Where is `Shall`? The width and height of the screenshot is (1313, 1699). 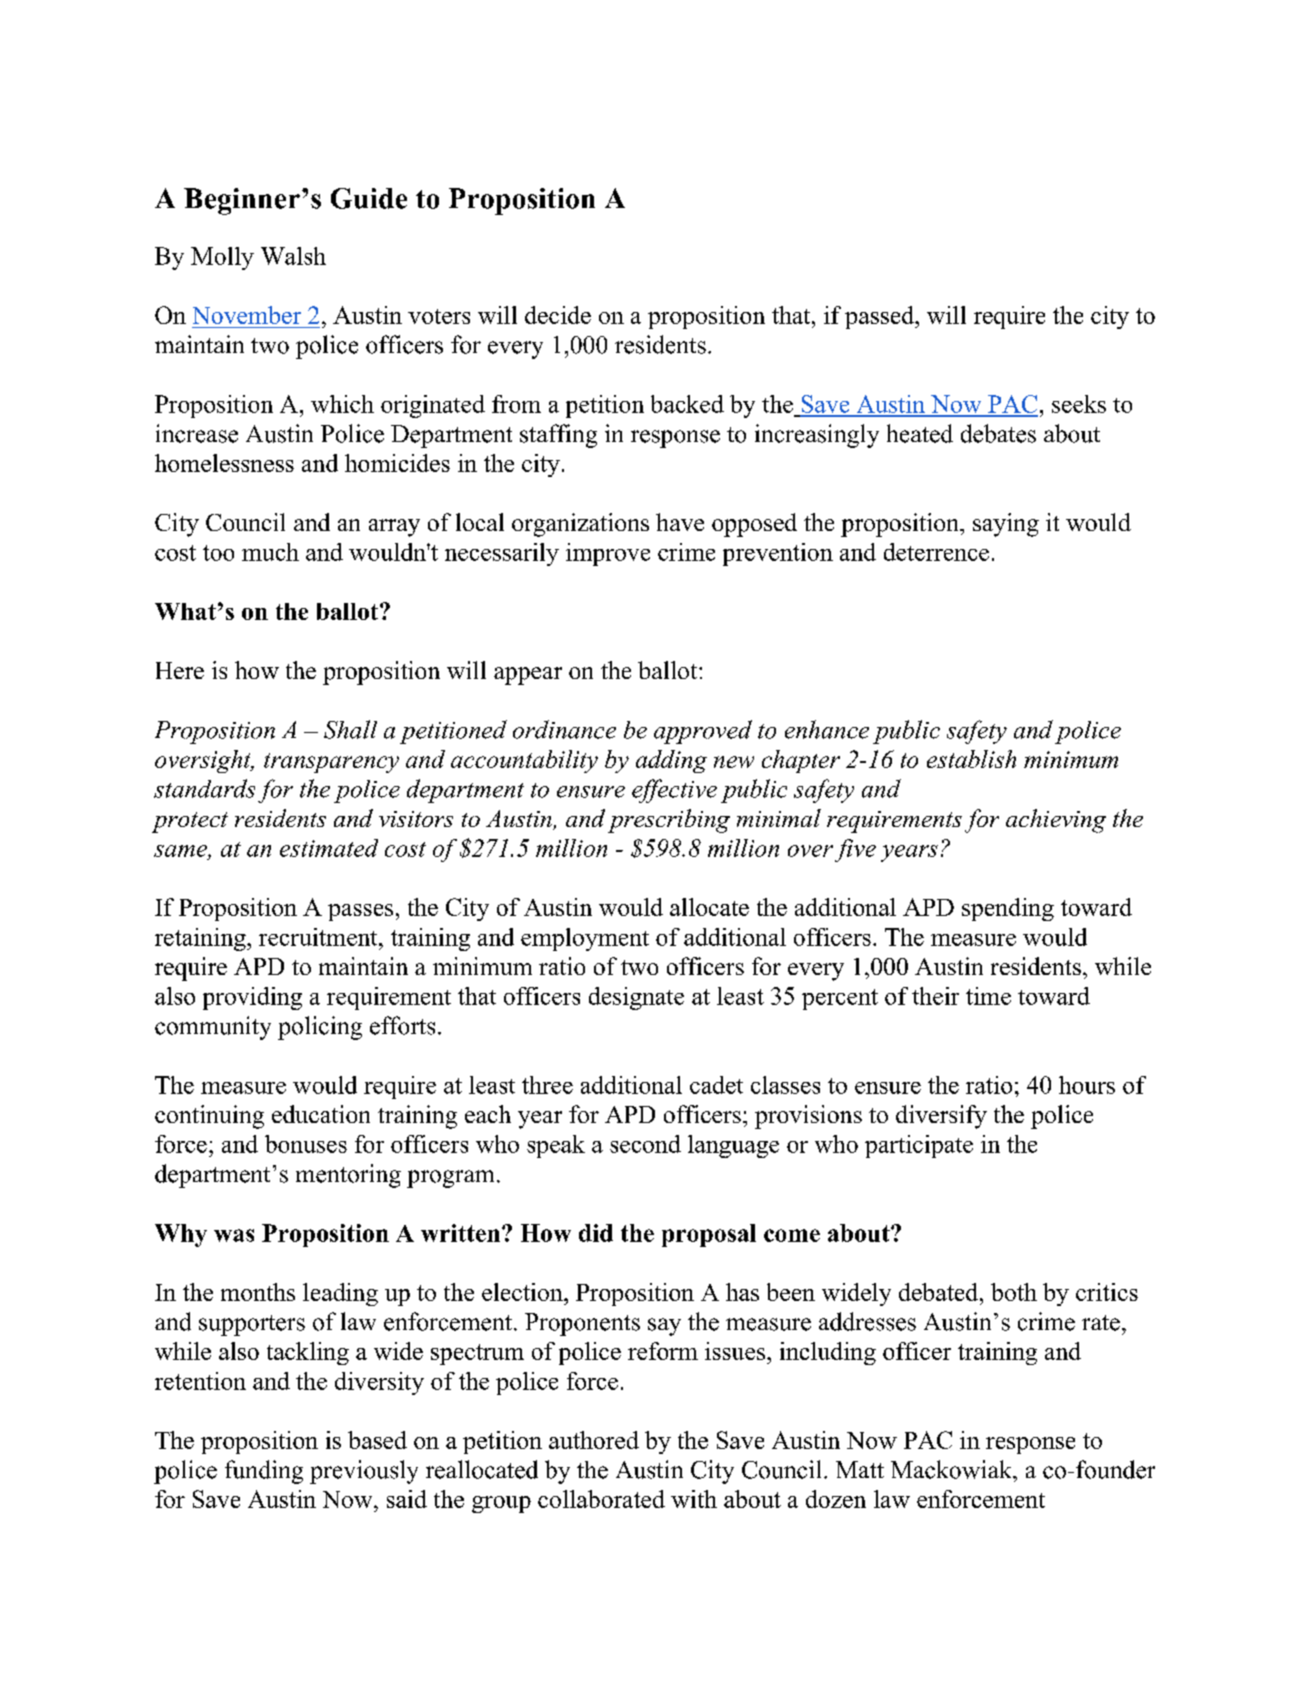 Shall is located at coordinates (350, 729).
